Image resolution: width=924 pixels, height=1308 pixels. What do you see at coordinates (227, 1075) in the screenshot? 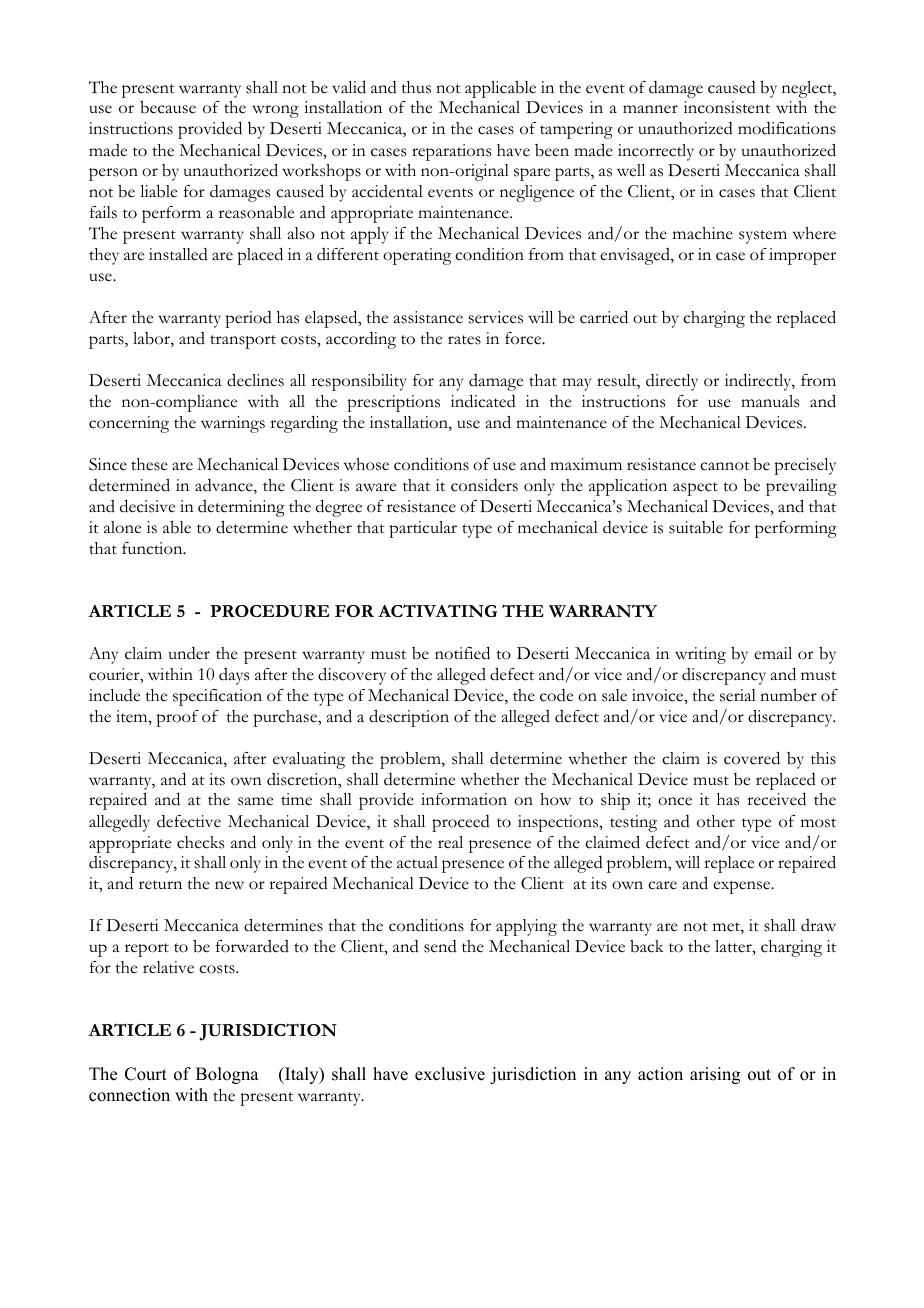
I see `Bologna` at bounding box center [227, 1075].
